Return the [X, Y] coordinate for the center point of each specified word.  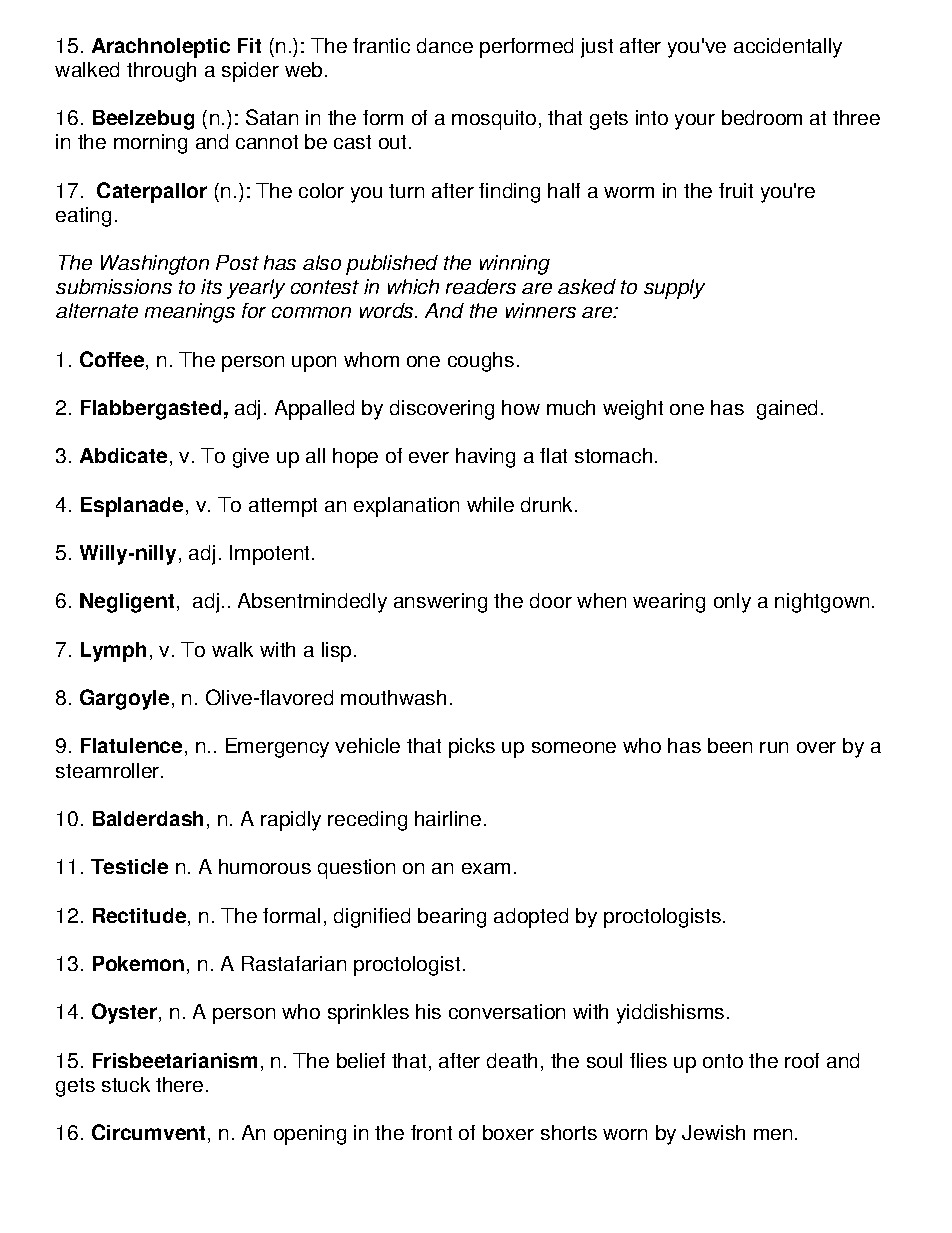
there [179, 1084]
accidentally [788, 48]
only [732, 603]
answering [440, 603]
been [730, 745]
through [161, 72]
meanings [190, 313]
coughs [481, 362]
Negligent [127, 603]
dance [445, 45]
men [773, 1134]
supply [674, 289]
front [431, 1132]
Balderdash [148, 818]
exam [486, 868]
